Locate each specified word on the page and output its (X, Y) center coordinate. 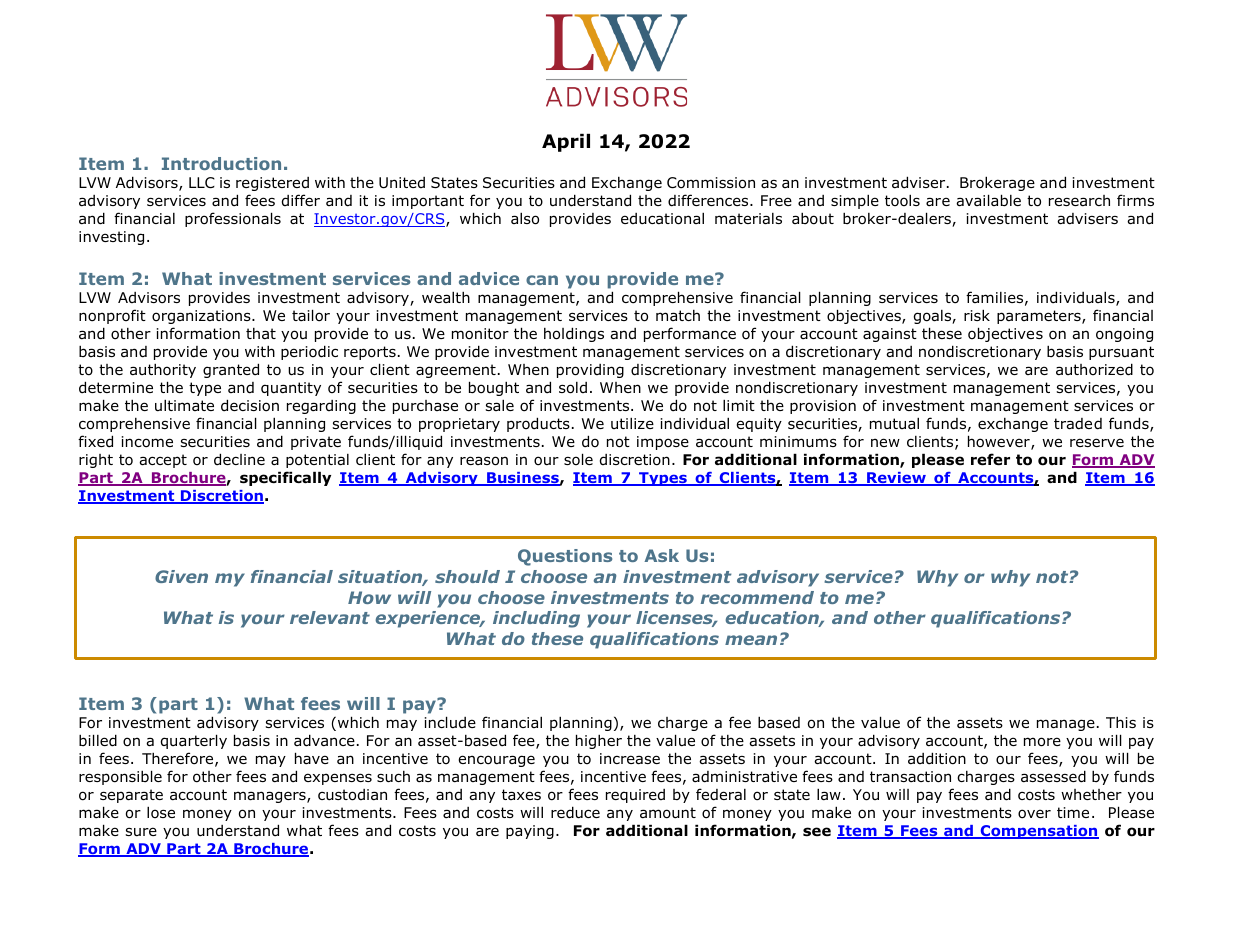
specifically (285, 478)
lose (161, 812)
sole (578, 459)
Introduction (221, 163)
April (566, 143)
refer (990, 459)
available (988, 200)
